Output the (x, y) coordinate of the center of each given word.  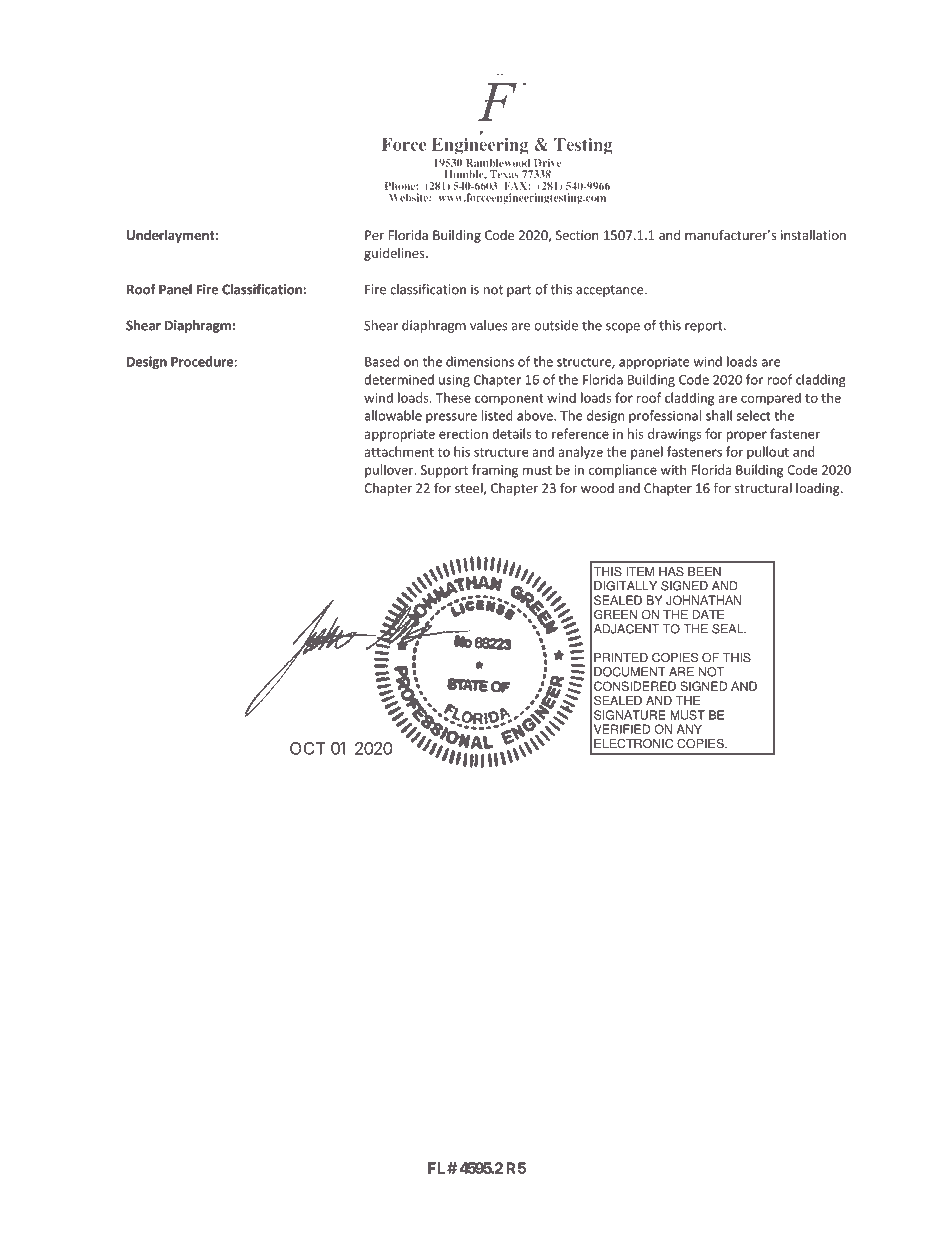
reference (580, 433)
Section (577, 235)
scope (623, 328)
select (754, 415)
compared (771, 399)
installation (813, 235)
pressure (451, 418)
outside (556, 325)
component (509, 400)
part (519, 291)
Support (444, 471)
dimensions (480, 361)
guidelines (395, 254)
